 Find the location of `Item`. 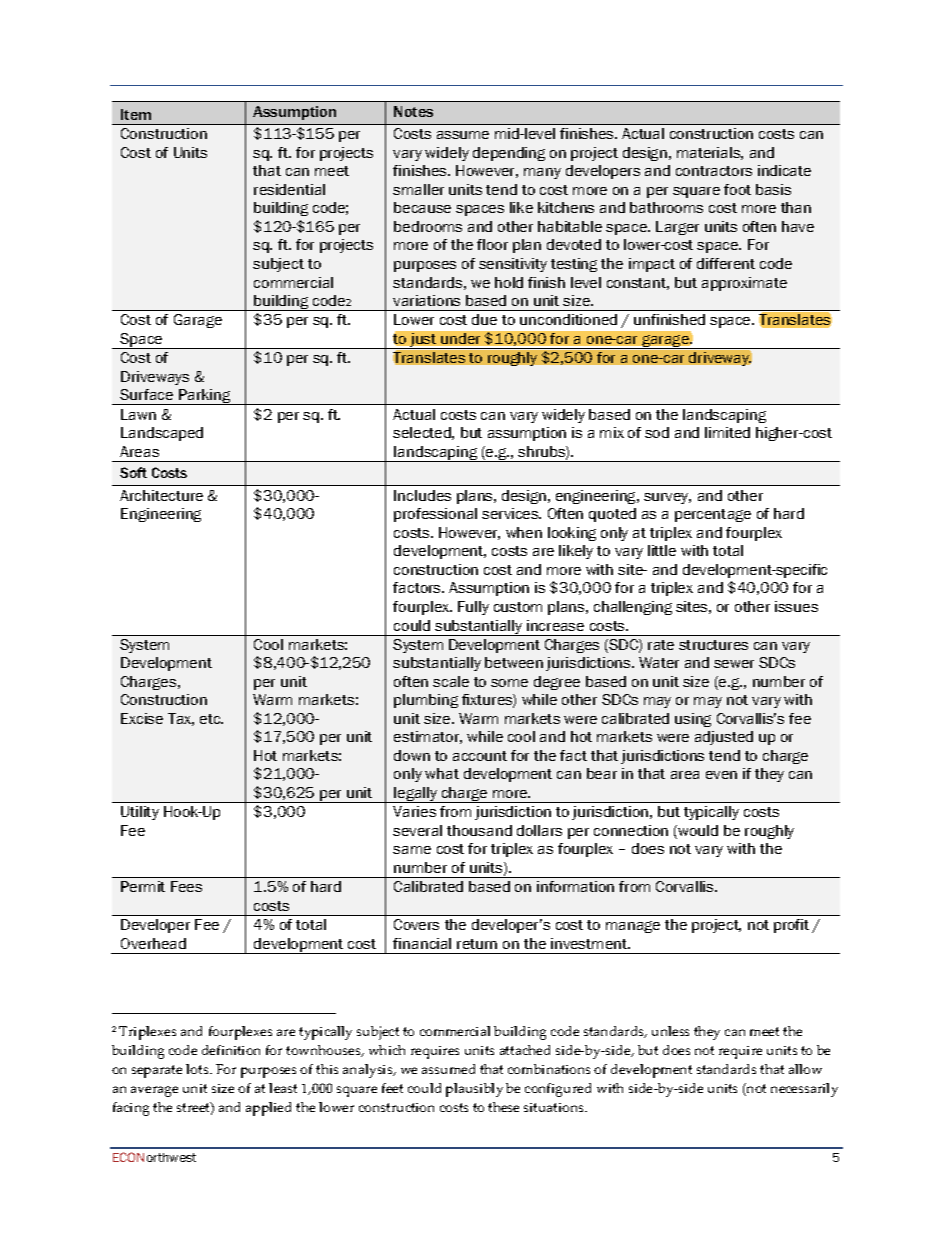

Item is located at coordinates (136, 114).
